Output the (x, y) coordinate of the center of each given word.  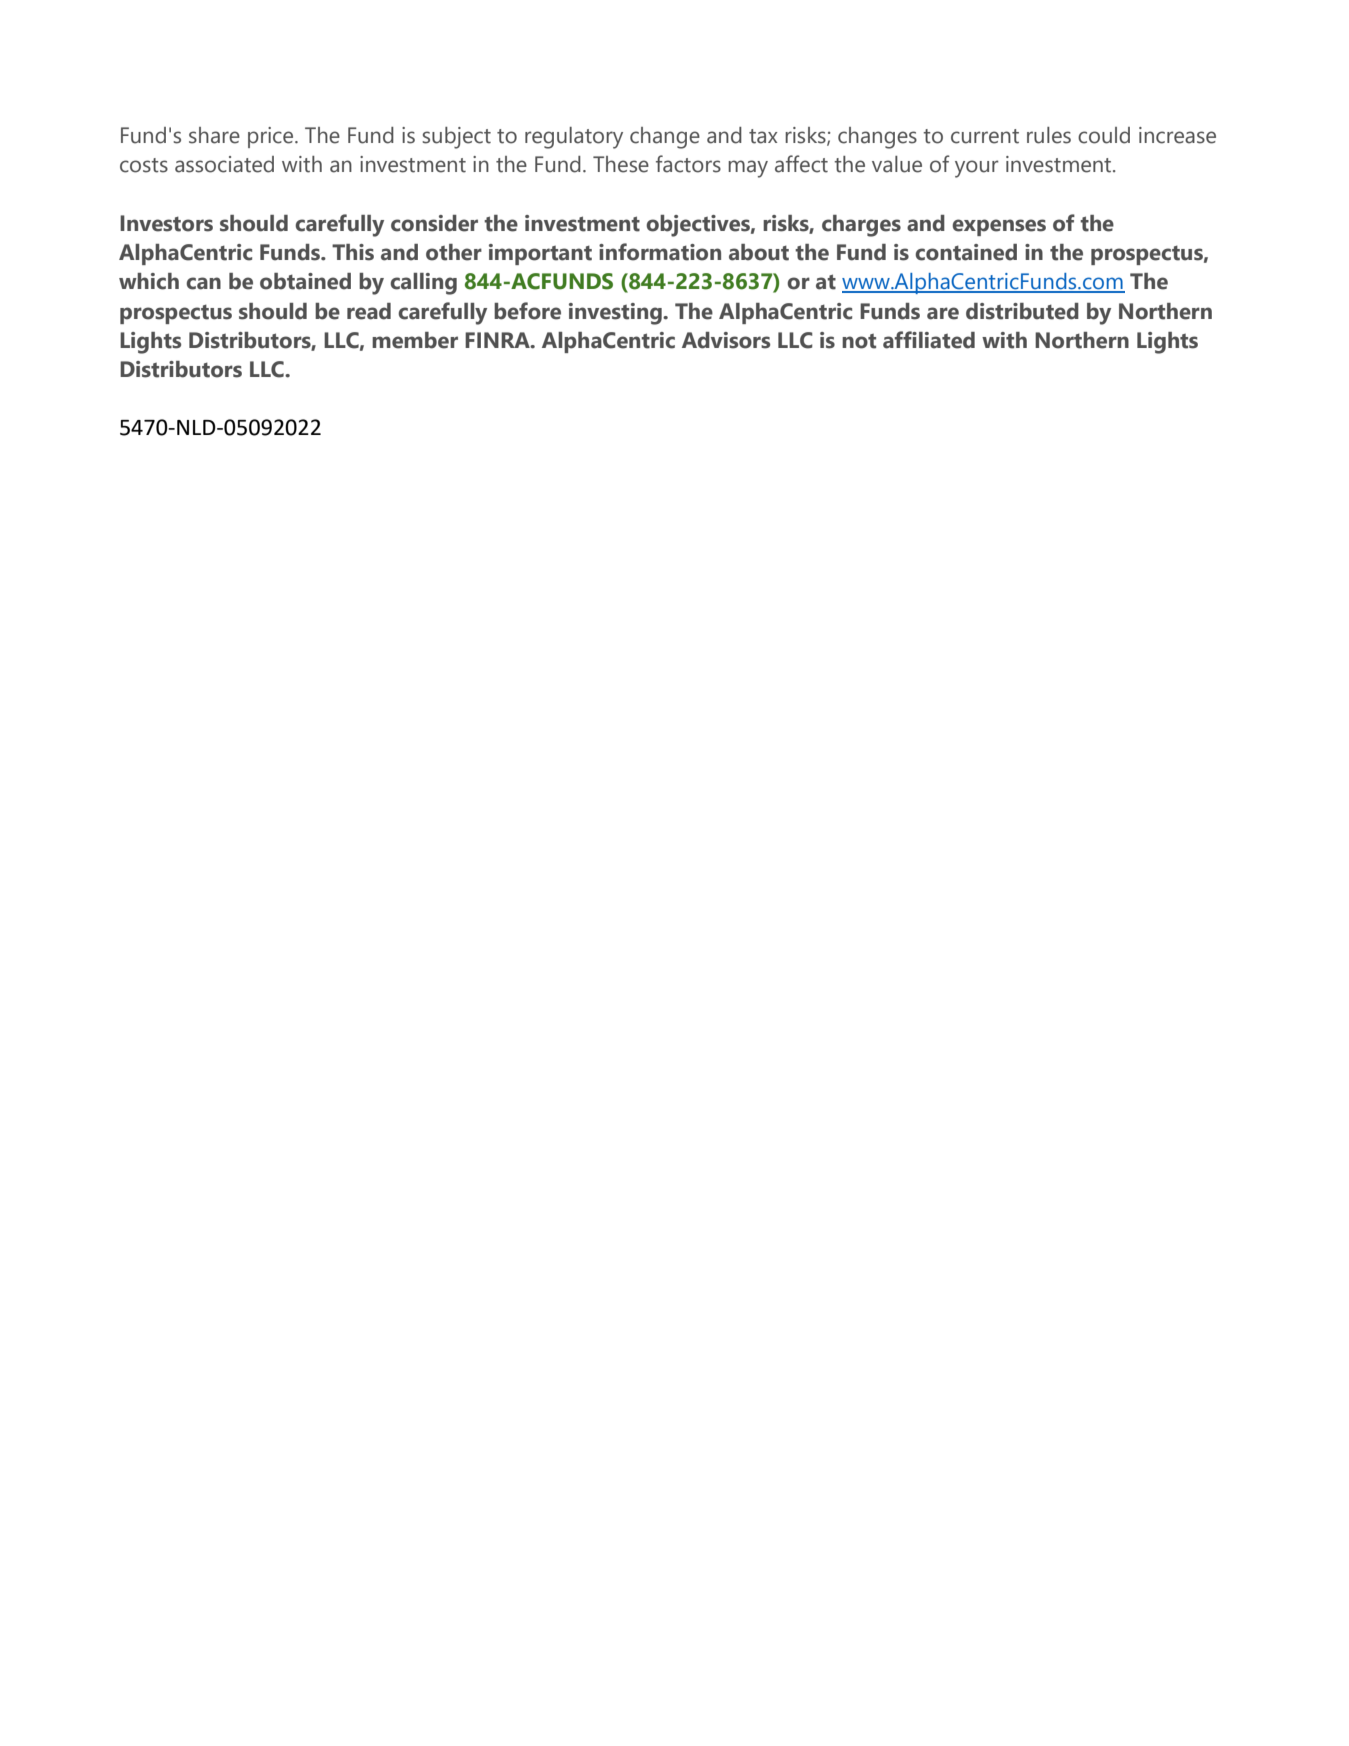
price (272, 137)
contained (966, 252)
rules (1049, 135)
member (415, 340)
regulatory (574, 138)
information (660, 252)
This (353, 252)
